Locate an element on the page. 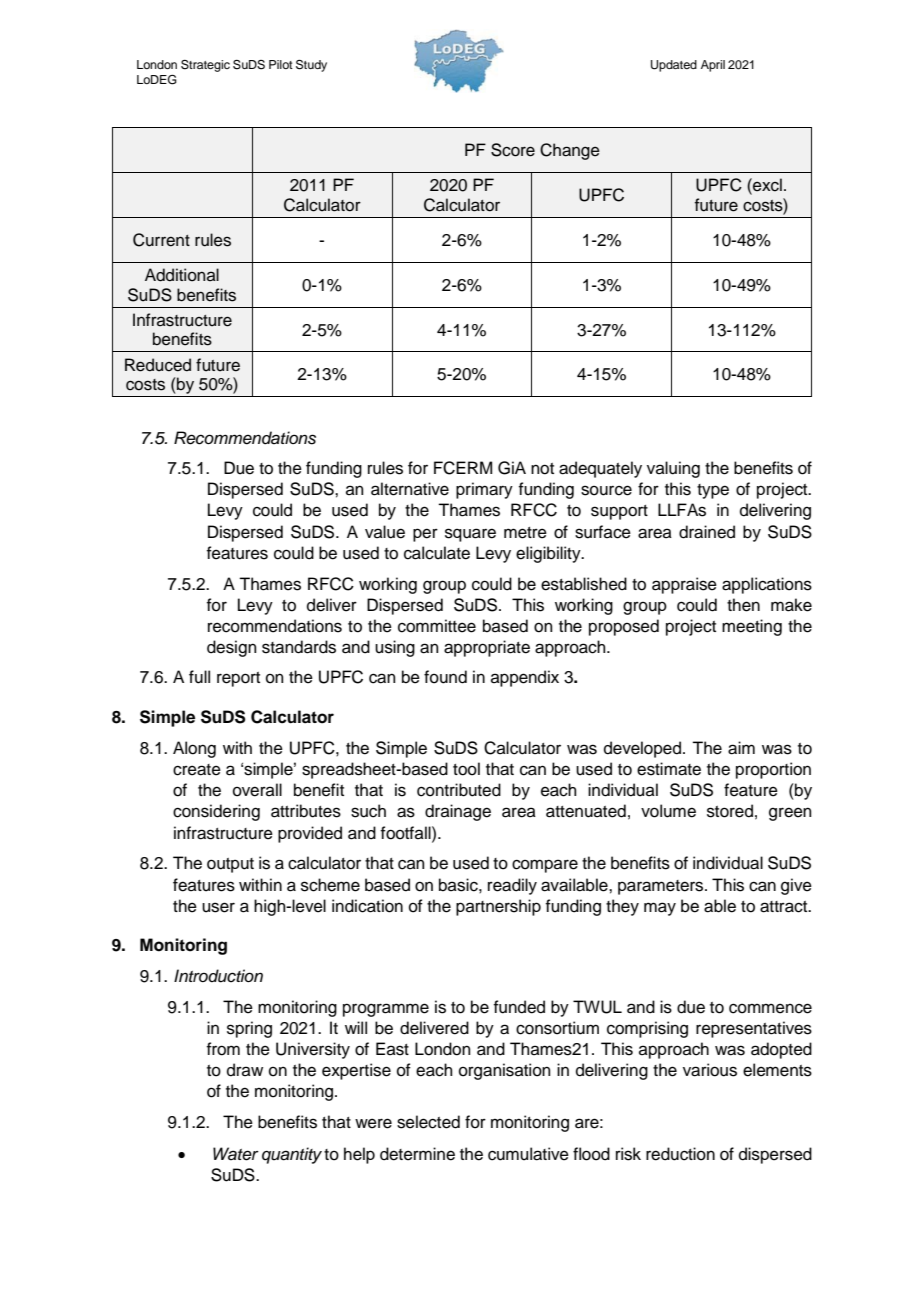 This page has height=1308, width=924. draw is located at coordinates (245, 1070).
